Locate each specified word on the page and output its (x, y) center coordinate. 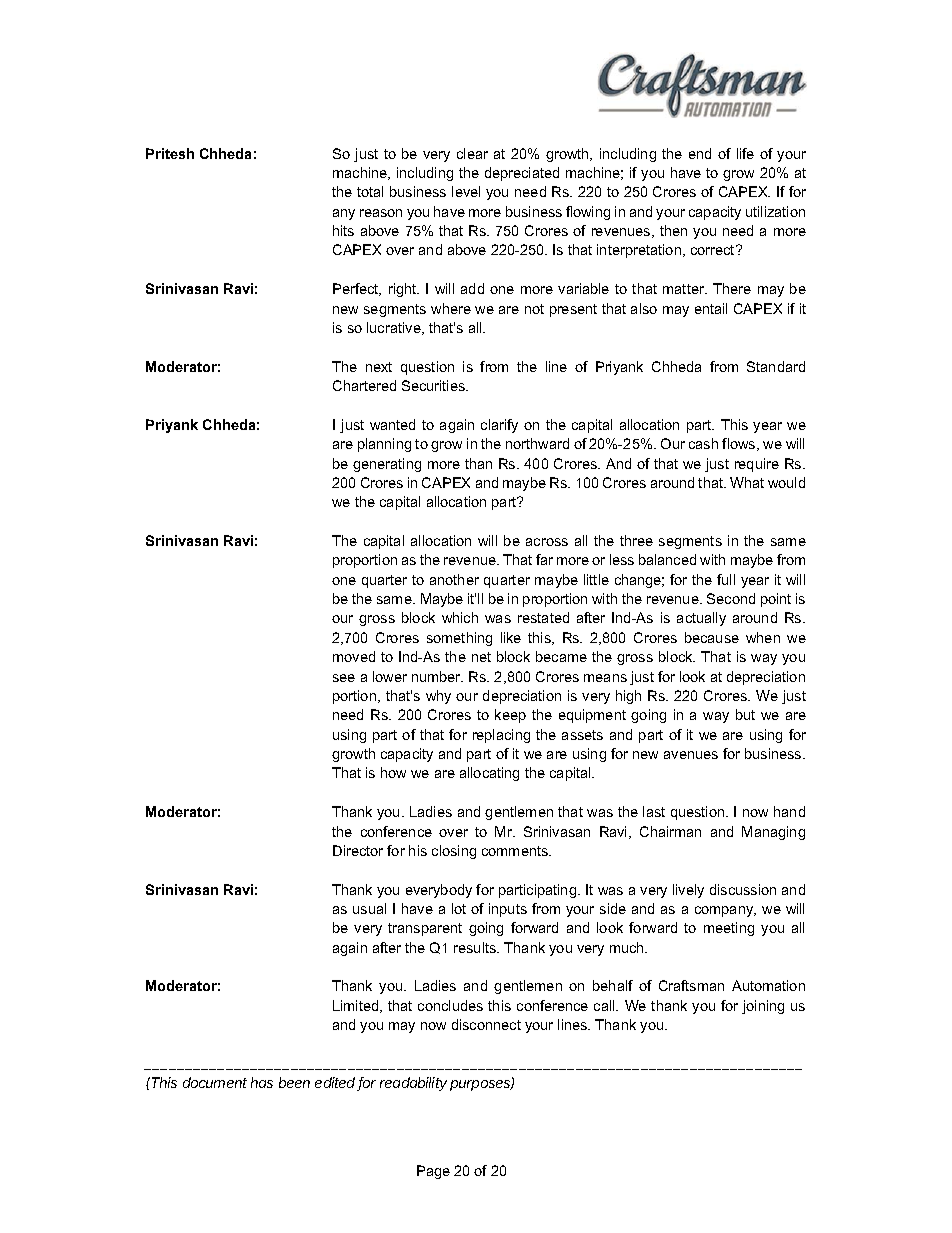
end (700, 153)
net (481, 657)
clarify (499, 426)
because (712, 637)
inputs (508, 910)
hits (343, 230)
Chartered (364, 385)
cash (703, 443)
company (725, 911)
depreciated (522, 174)
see (344, 678)
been (294, 1082)
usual (369, 908)
